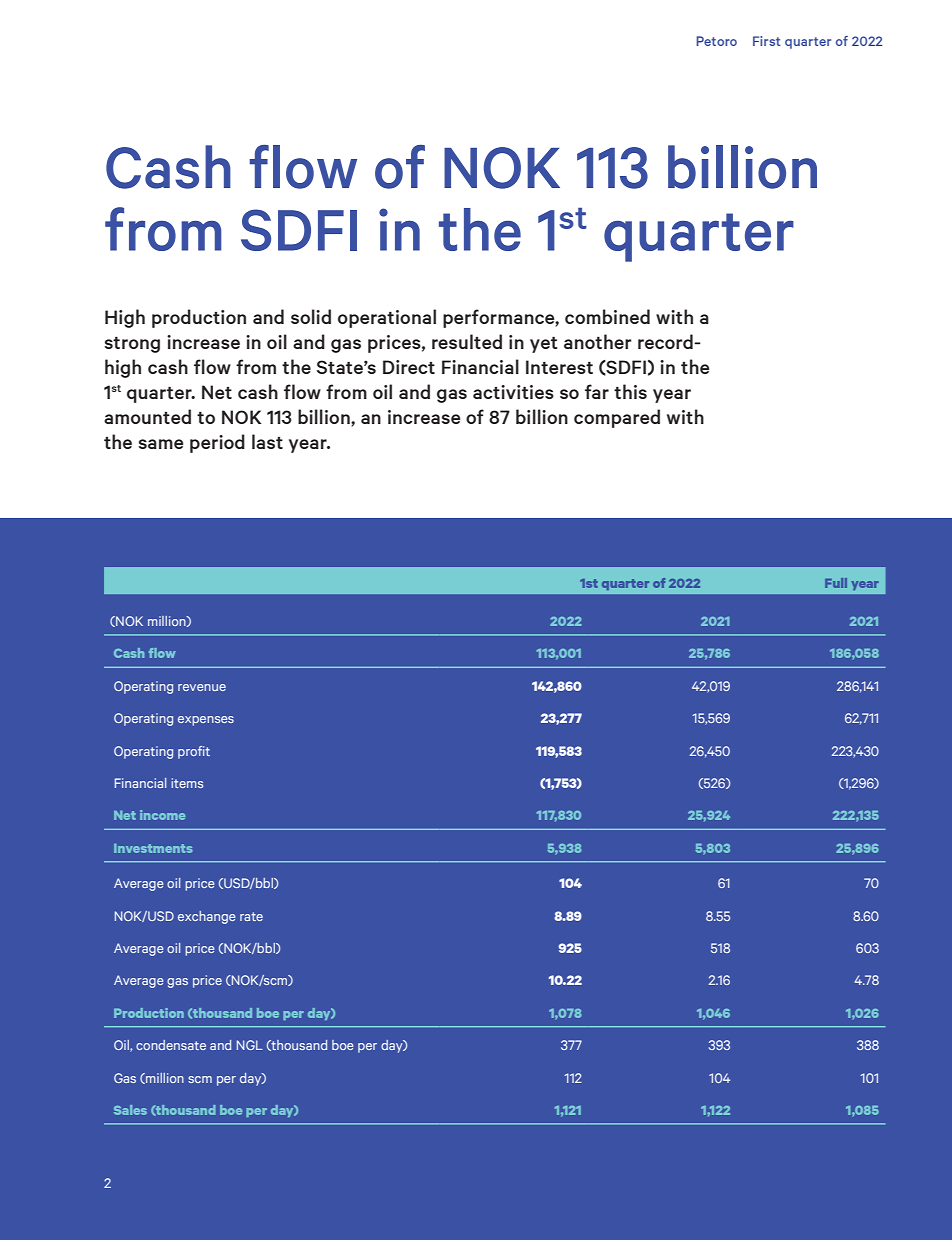 This page has width=952, height=1240. Describe the element at coordinates (251, 916) in the page. I see `rate` at that location.
